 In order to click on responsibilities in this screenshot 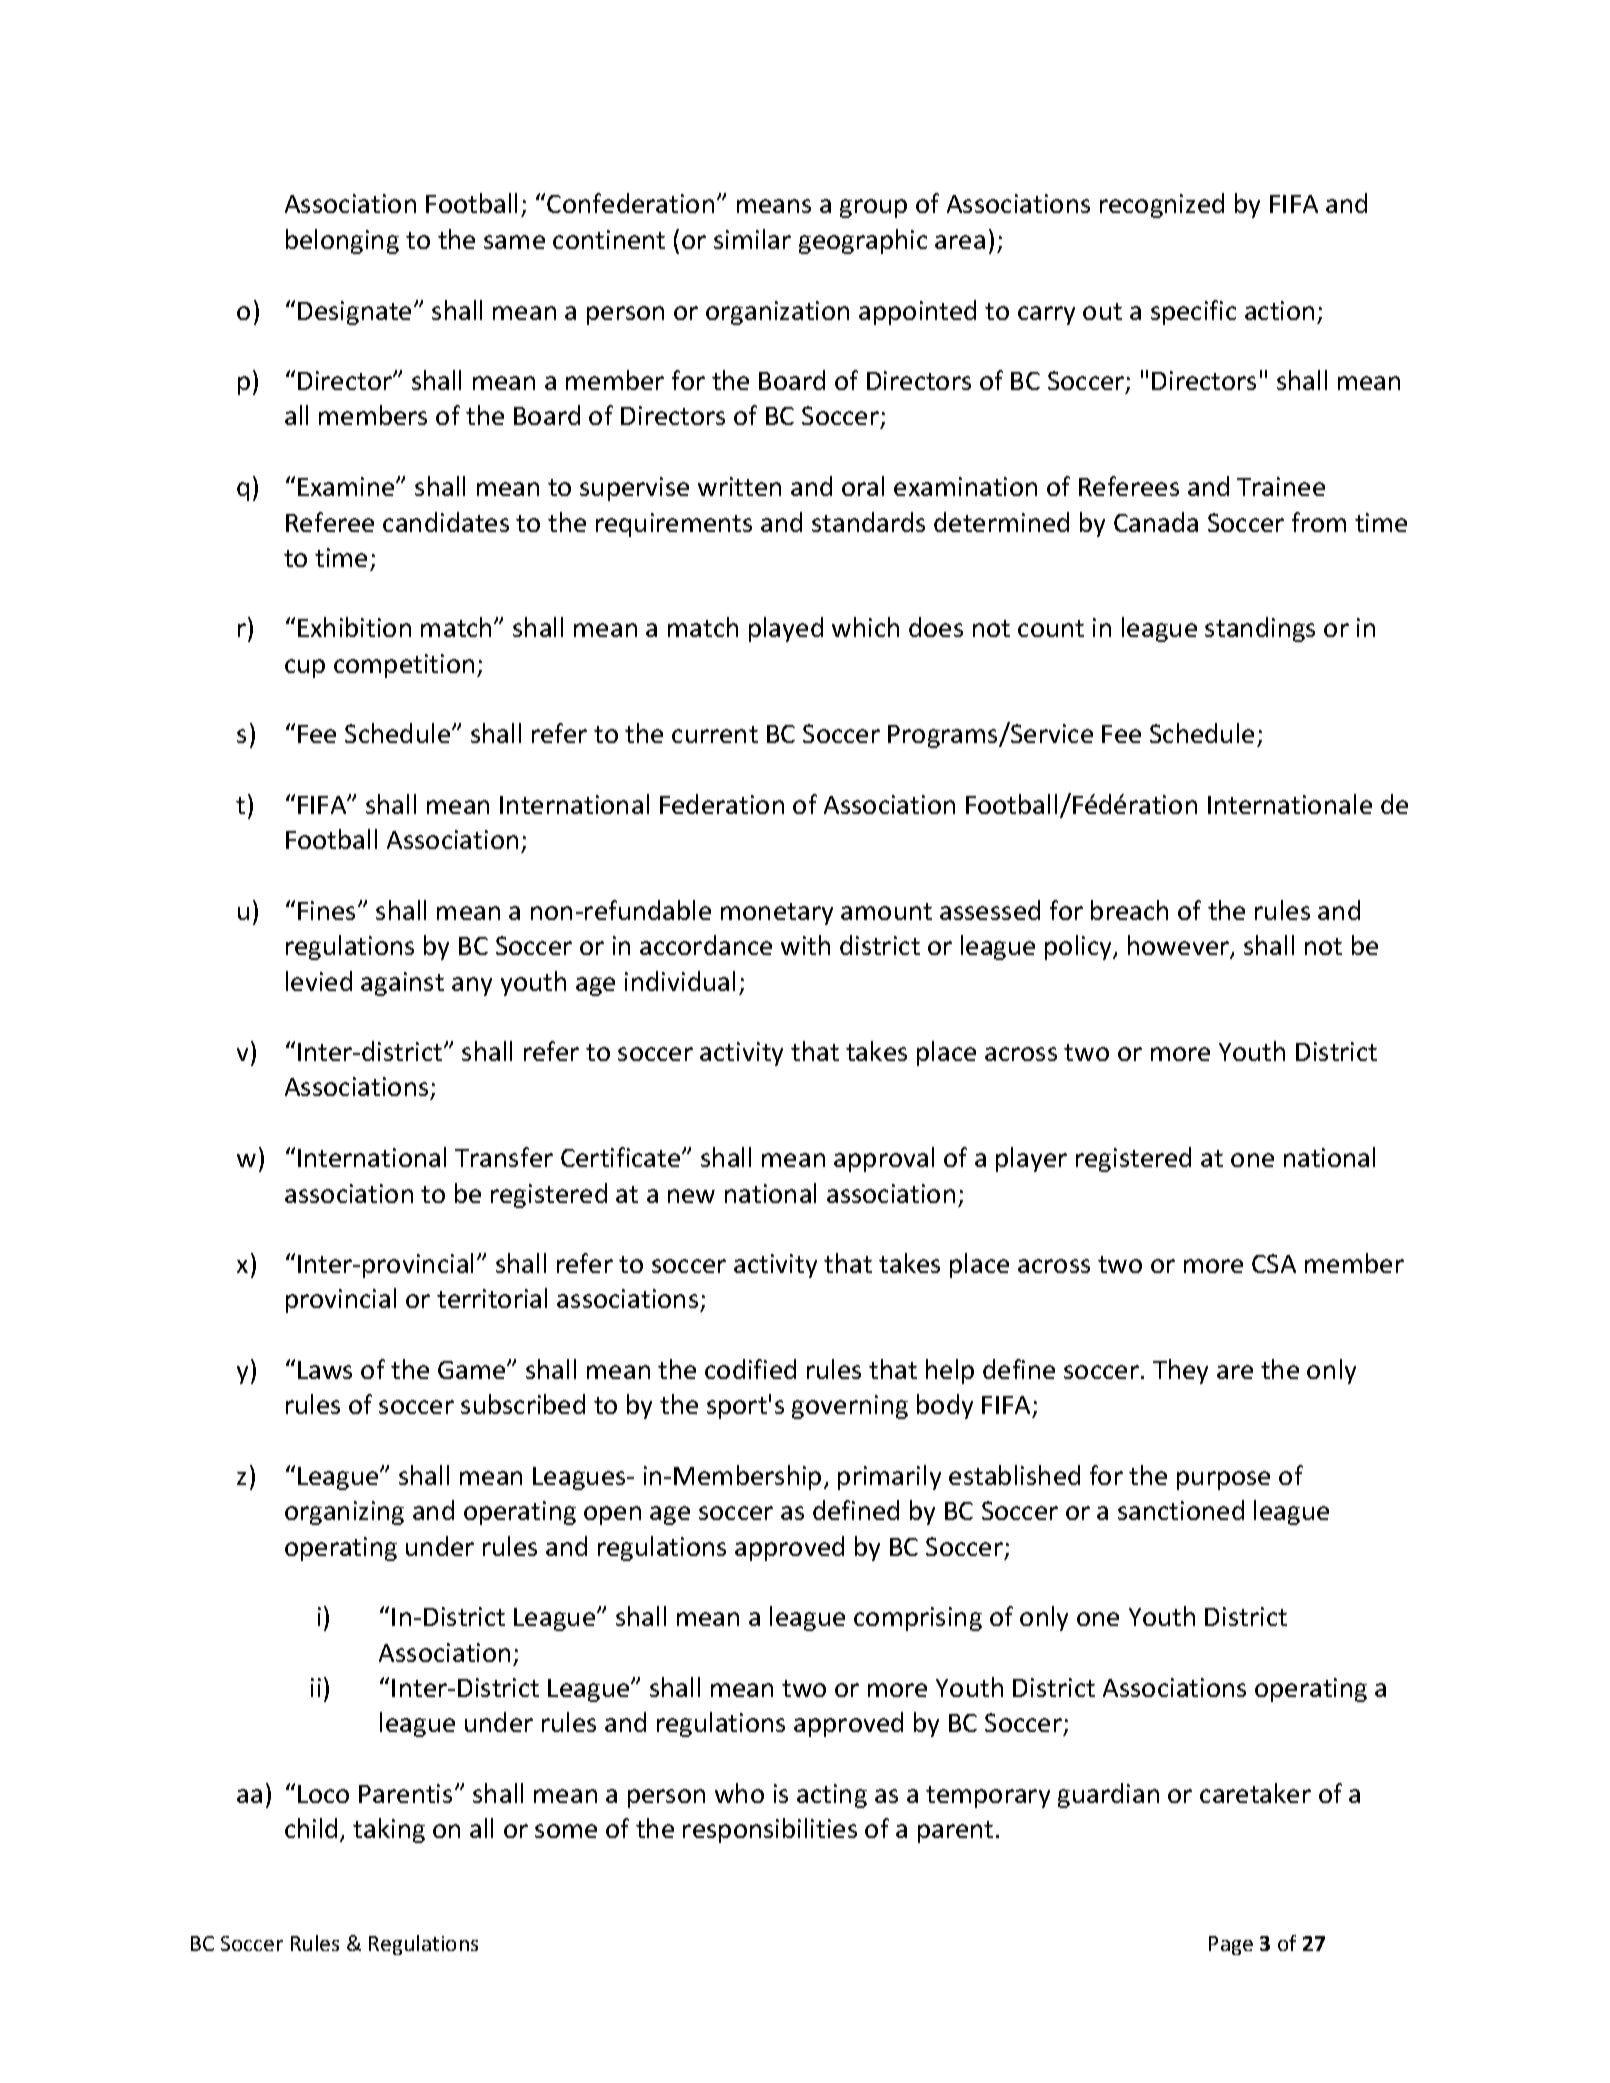, I will do `click(770, 1830)`.
